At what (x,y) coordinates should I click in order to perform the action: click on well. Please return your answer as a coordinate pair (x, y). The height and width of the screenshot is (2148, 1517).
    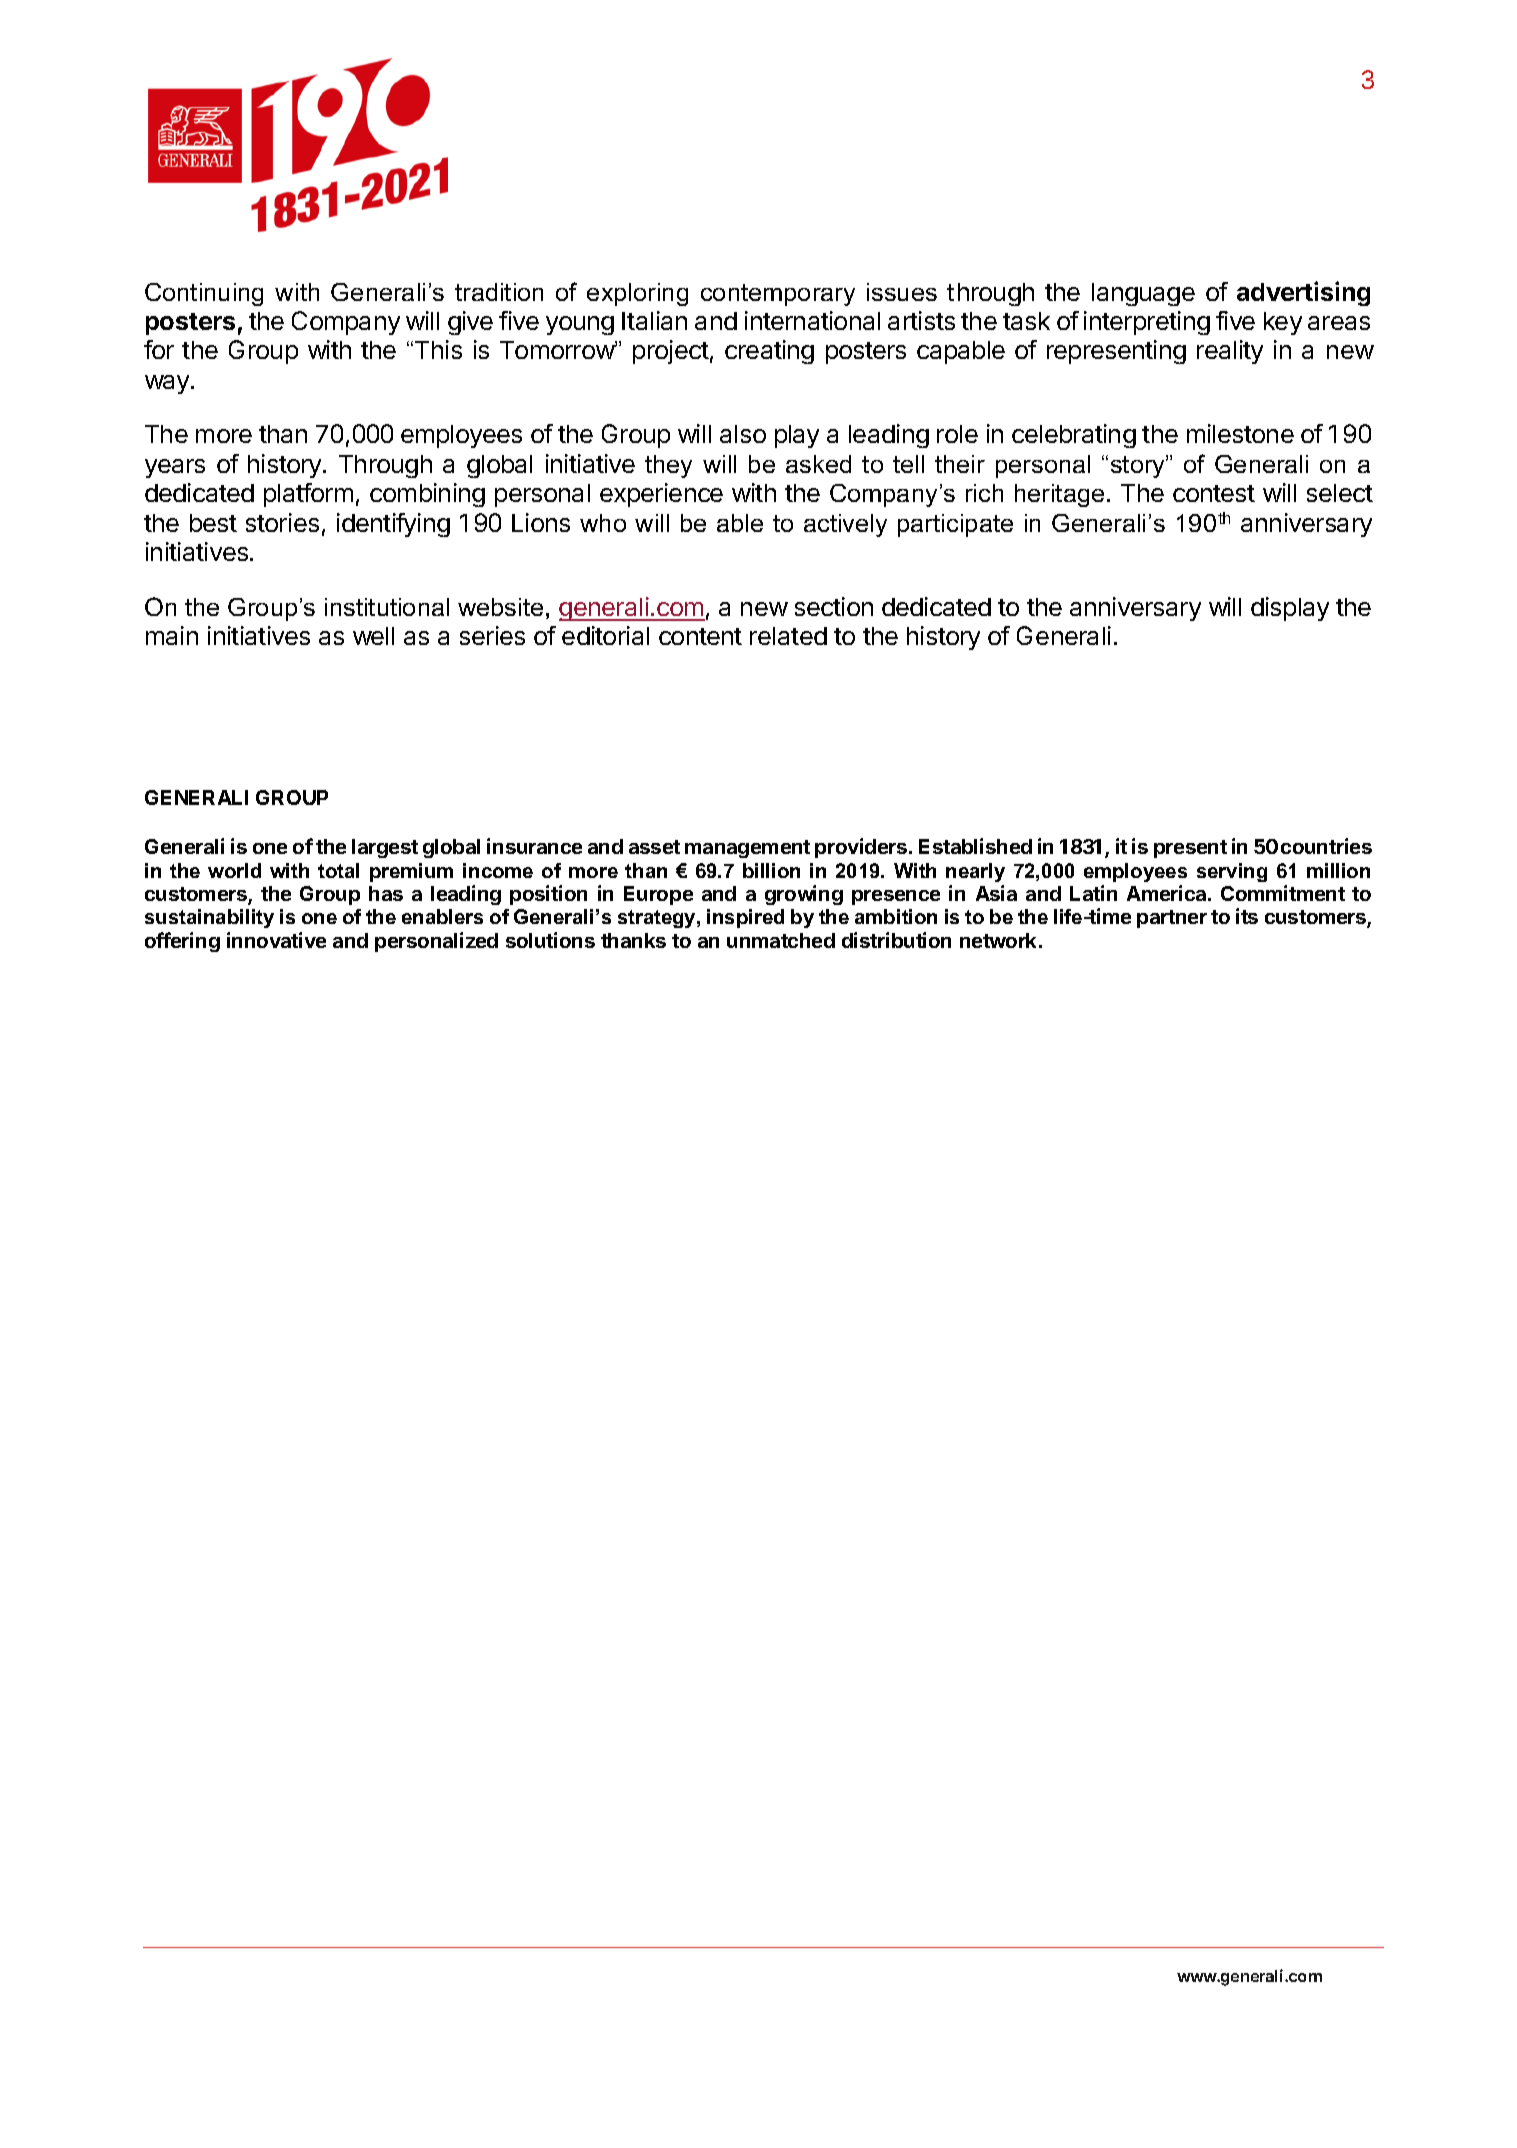
    Looking at the image, I should click on (373, 636).
